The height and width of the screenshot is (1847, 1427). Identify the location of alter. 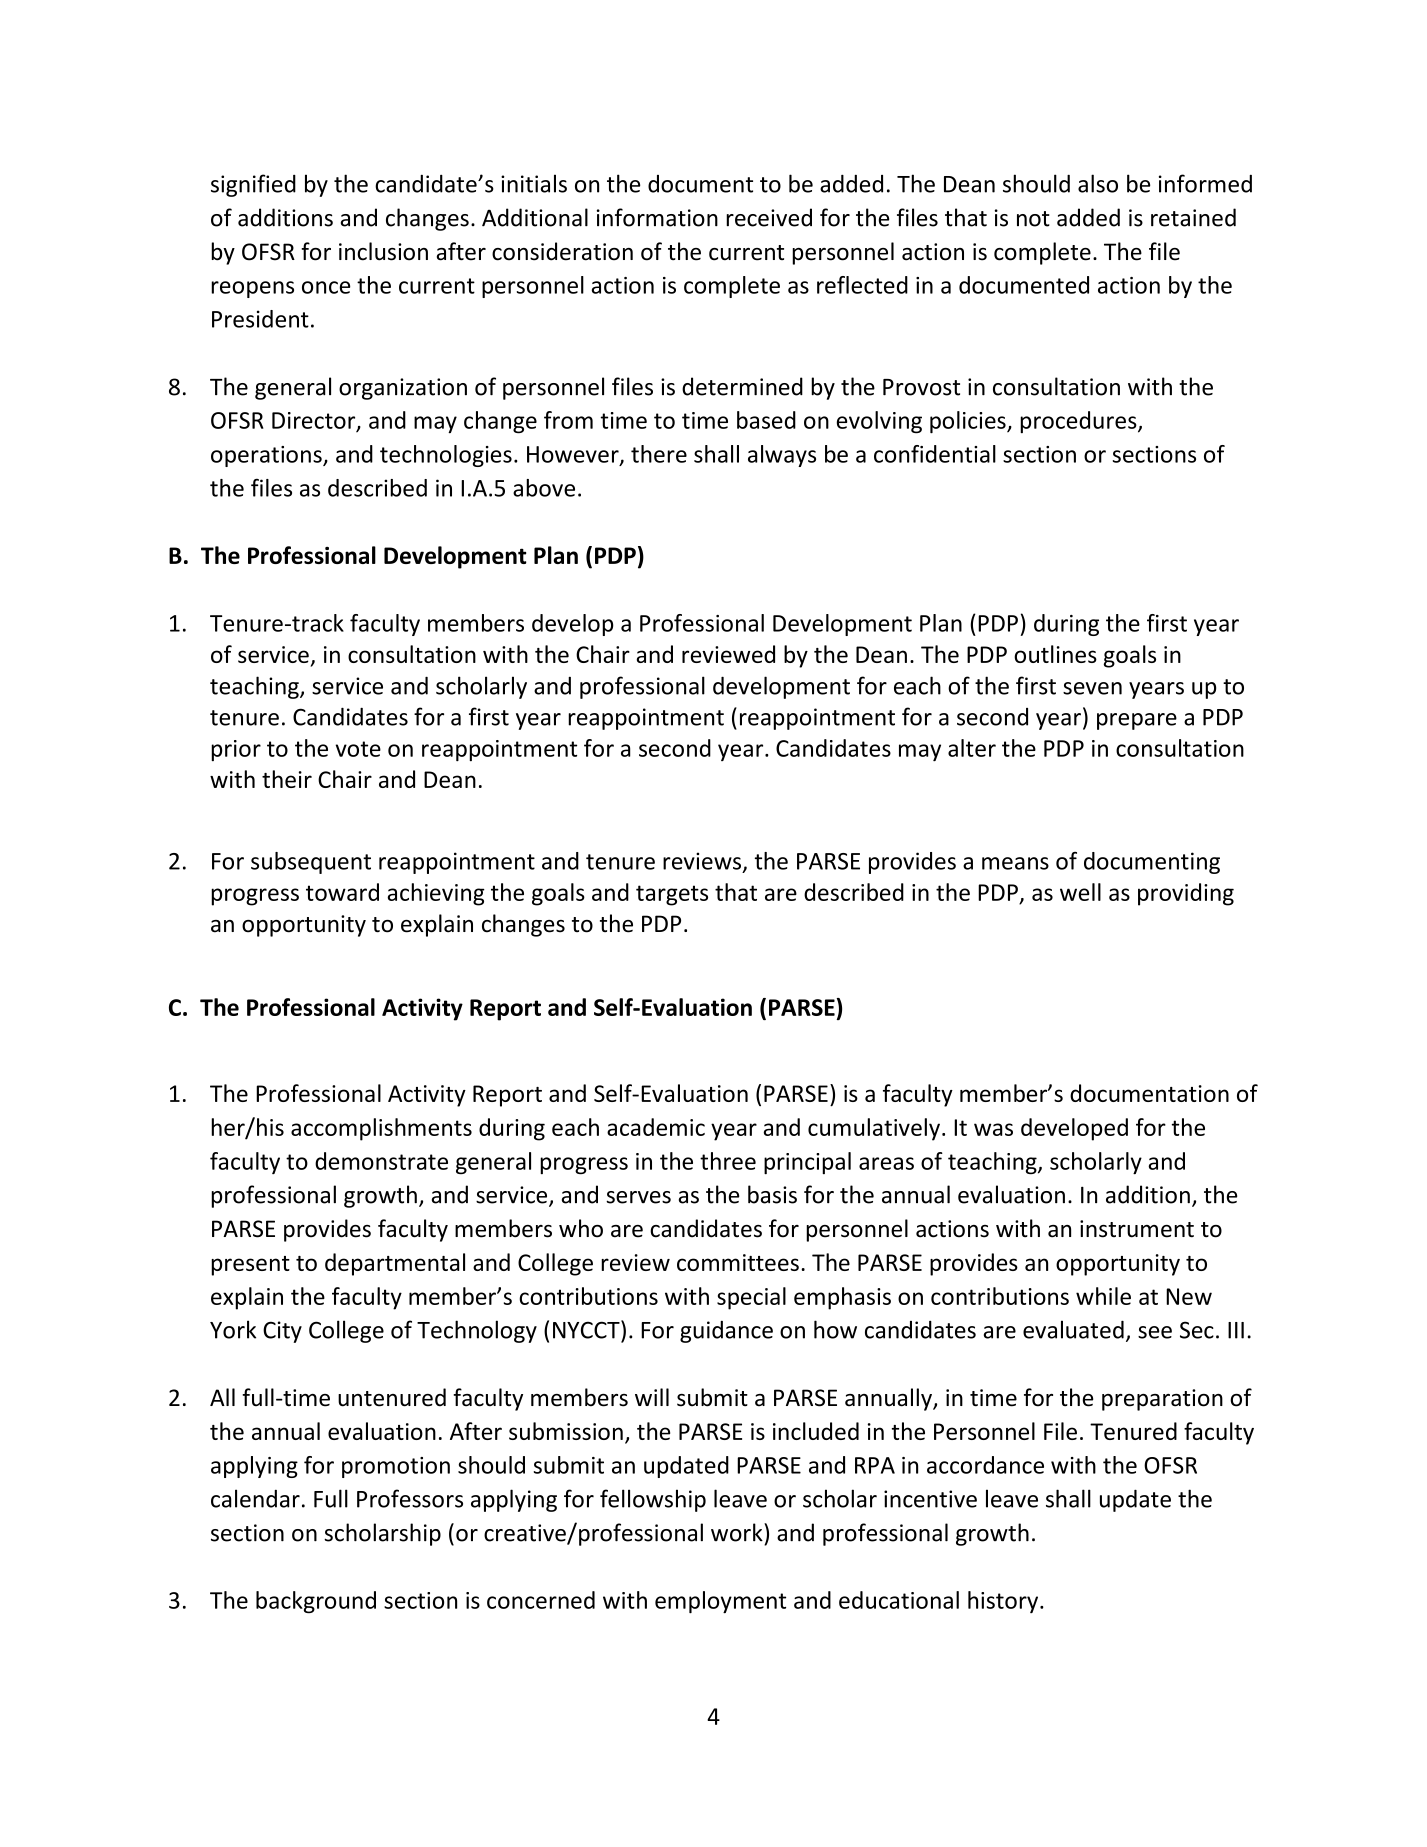
(972, 748).
